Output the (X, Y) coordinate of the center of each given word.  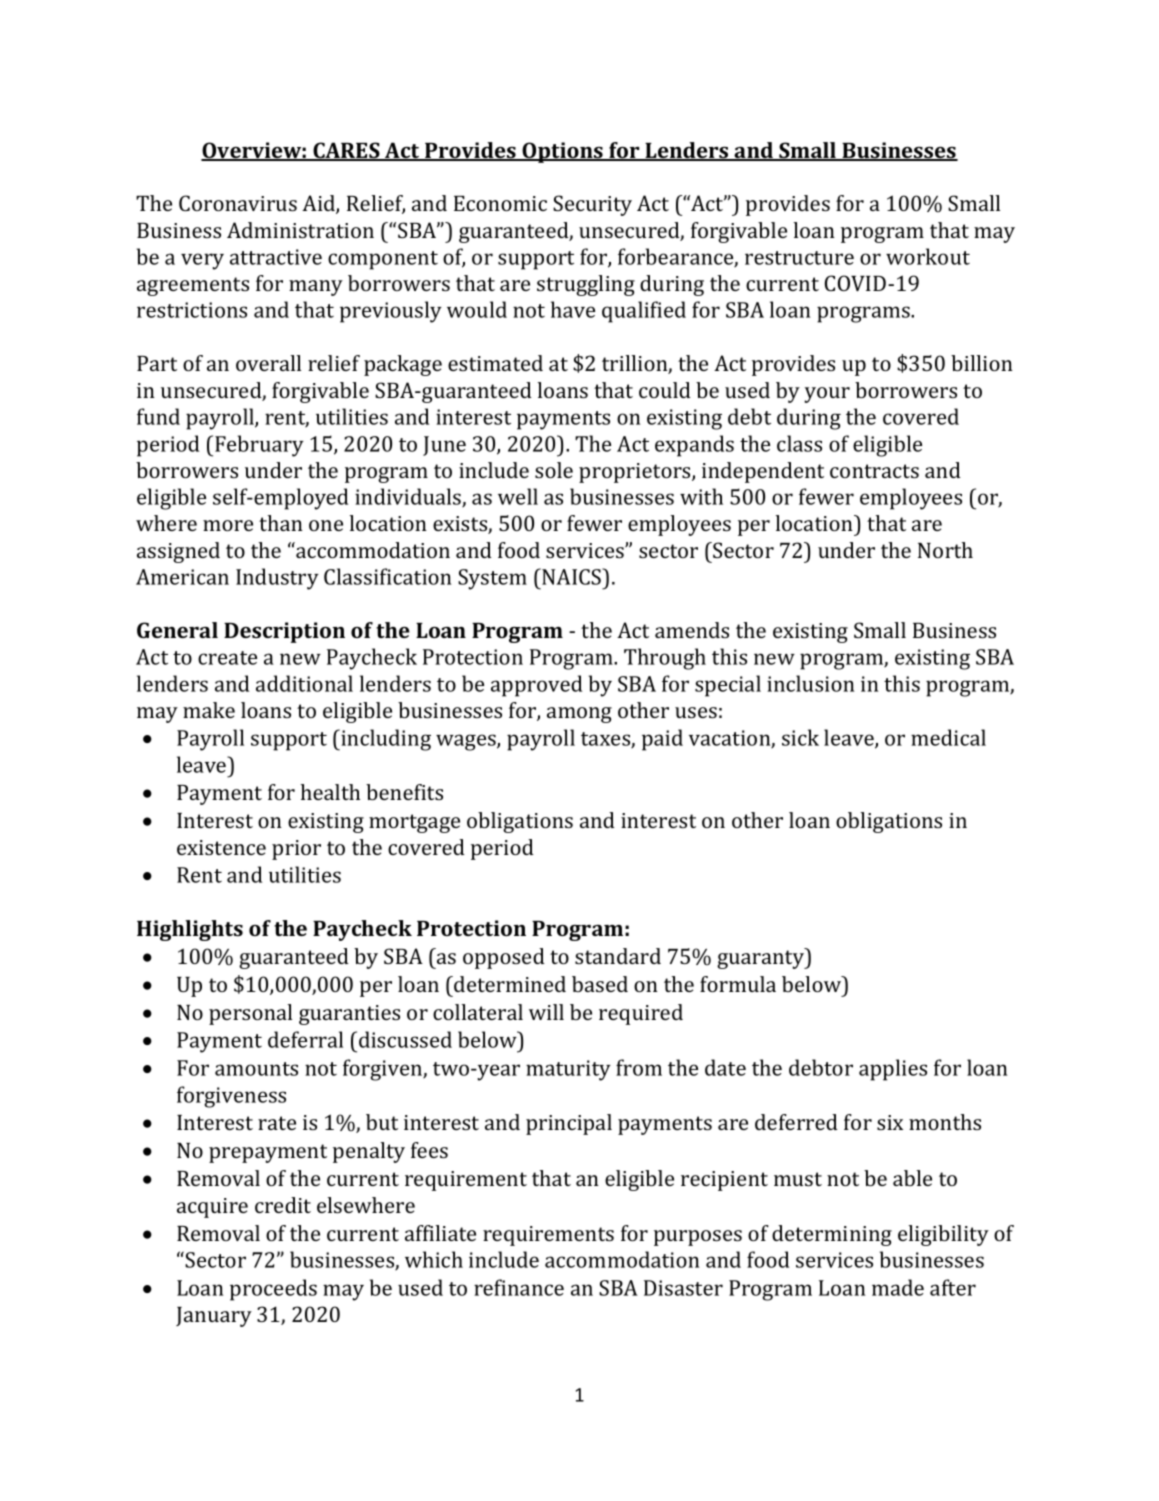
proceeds (273, 1290)
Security (592, 205)
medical (948, 737)
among (579, 715)
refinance (519, 1287)
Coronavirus (238, 203)
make (209, 710)
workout (928, 256)
